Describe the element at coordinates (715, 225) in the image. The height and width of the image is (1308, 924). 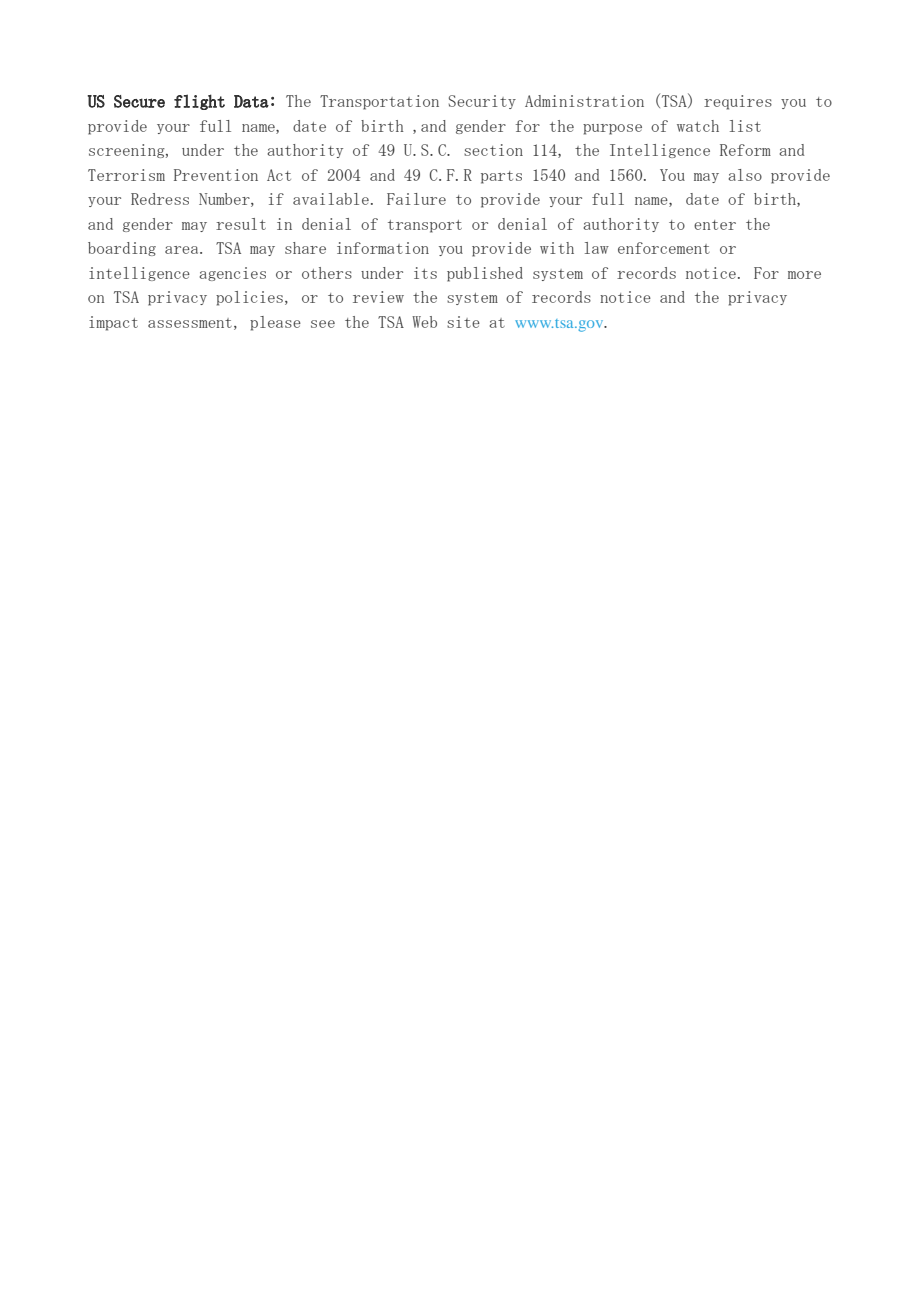
I see `enter` at that location.
